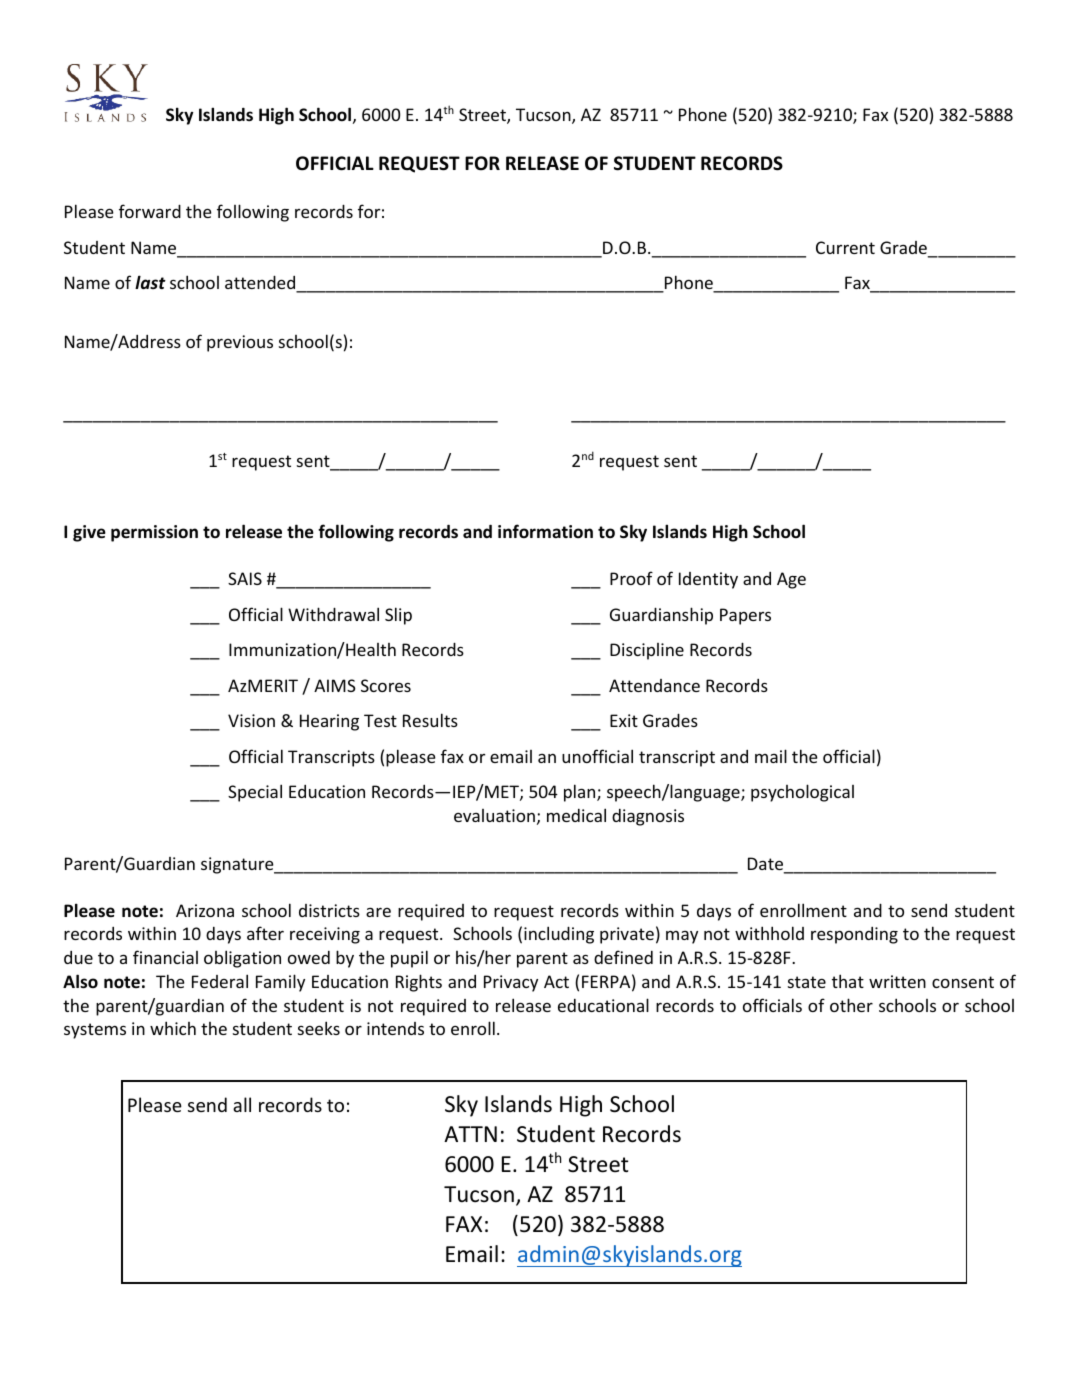 Image resolution: width=1079 pixels, height=1397 pixels. What do you see at coordinates (545, 531) in the page?
I see `information` at bounding box center [545, 531].
